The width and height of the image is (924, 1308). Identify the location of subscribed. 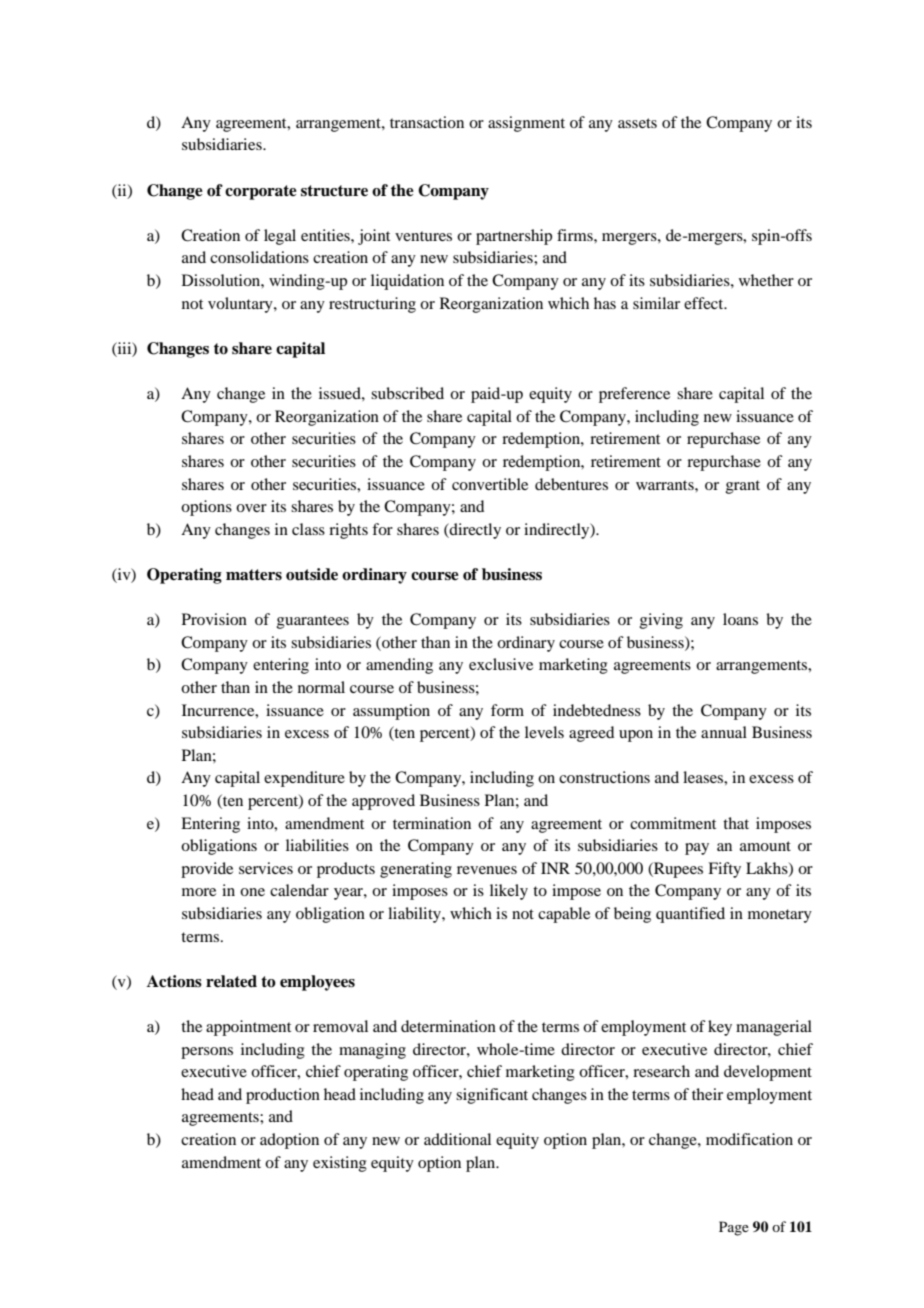
(407, 393).
